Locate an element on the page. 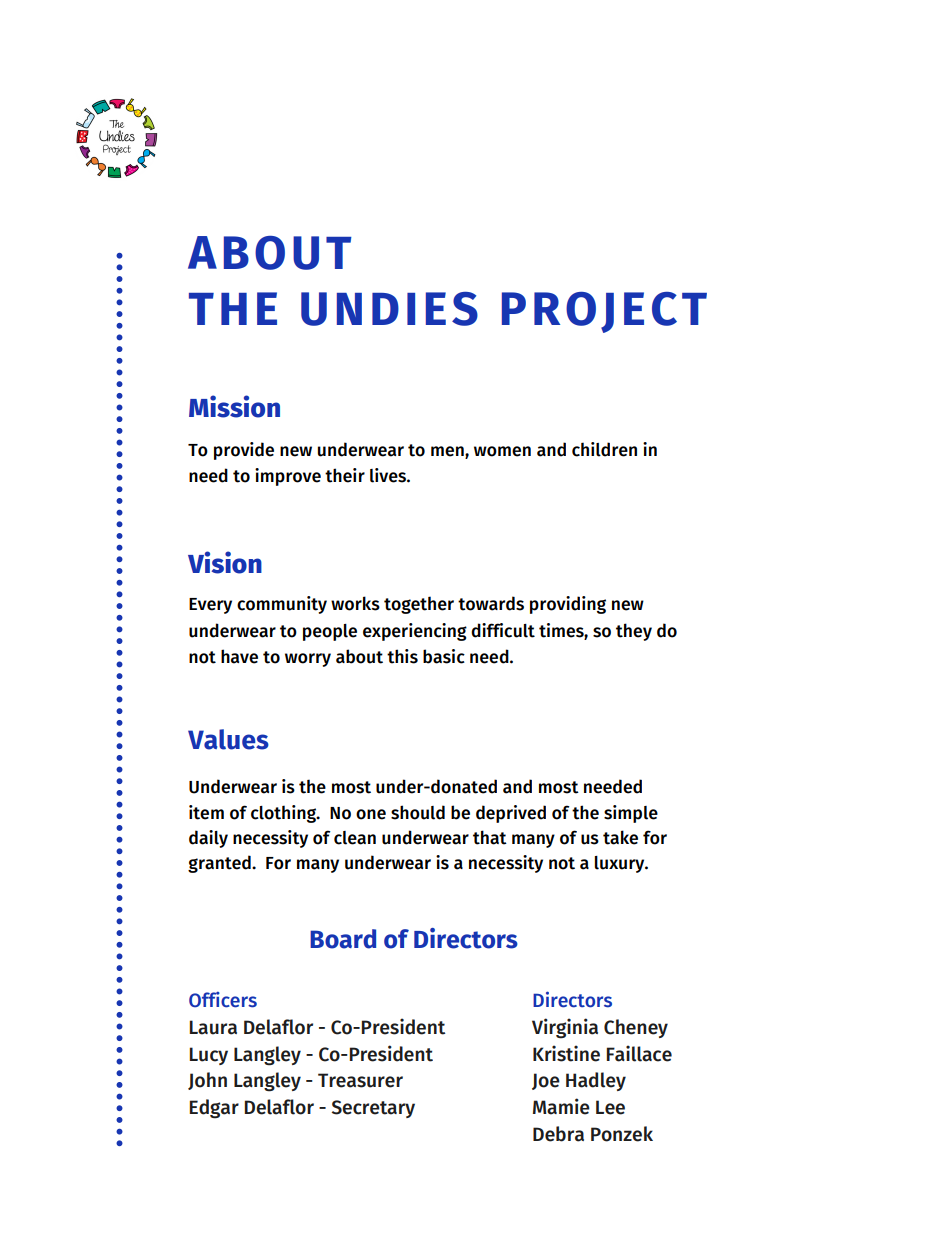 This document has width=952, height=1233. Lee is located at coordinates (610, 1107).
